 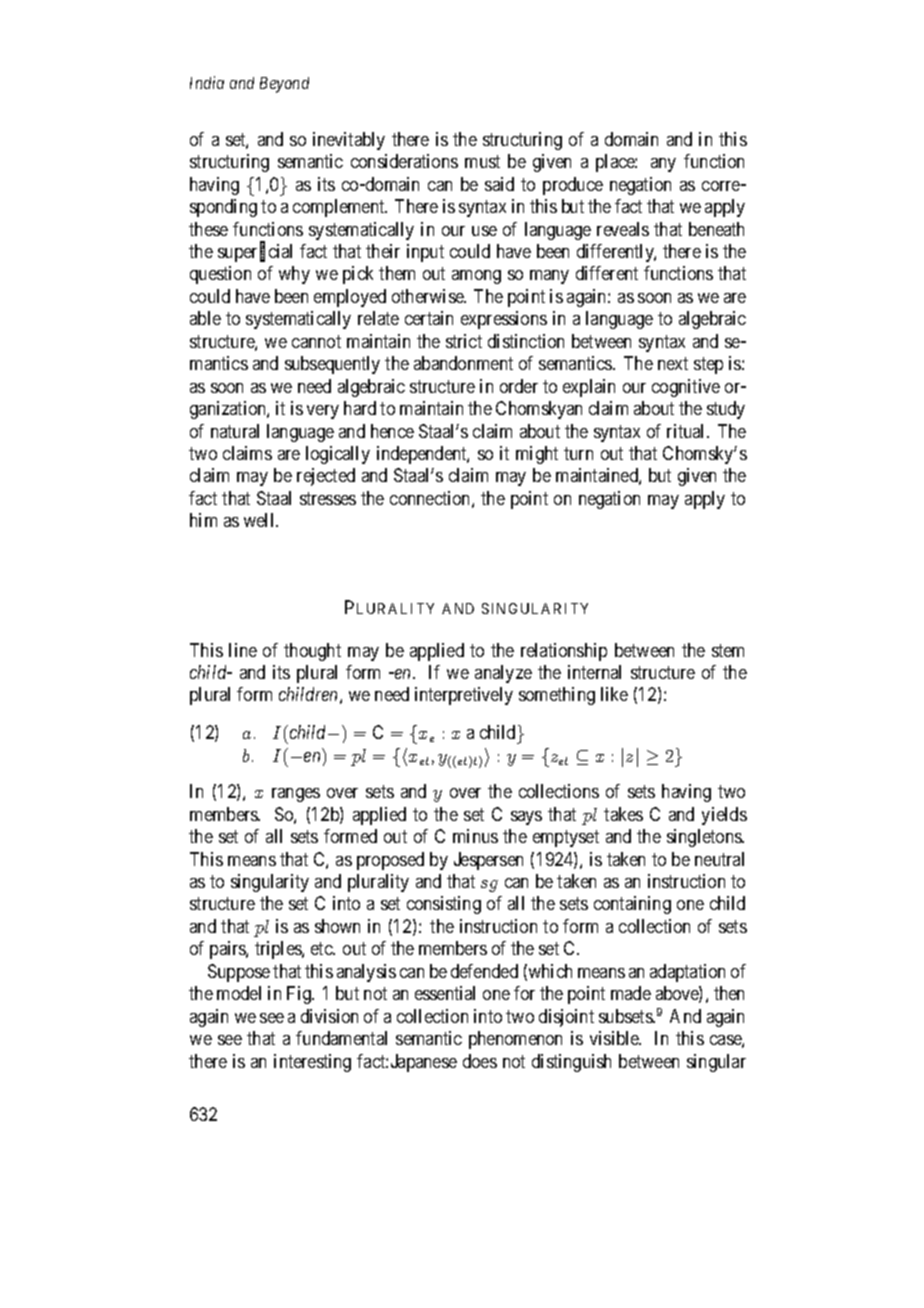 What do you see at coordinates (482, 162) in the screenshot?
I see `must` at bounding box center [482, 162].
